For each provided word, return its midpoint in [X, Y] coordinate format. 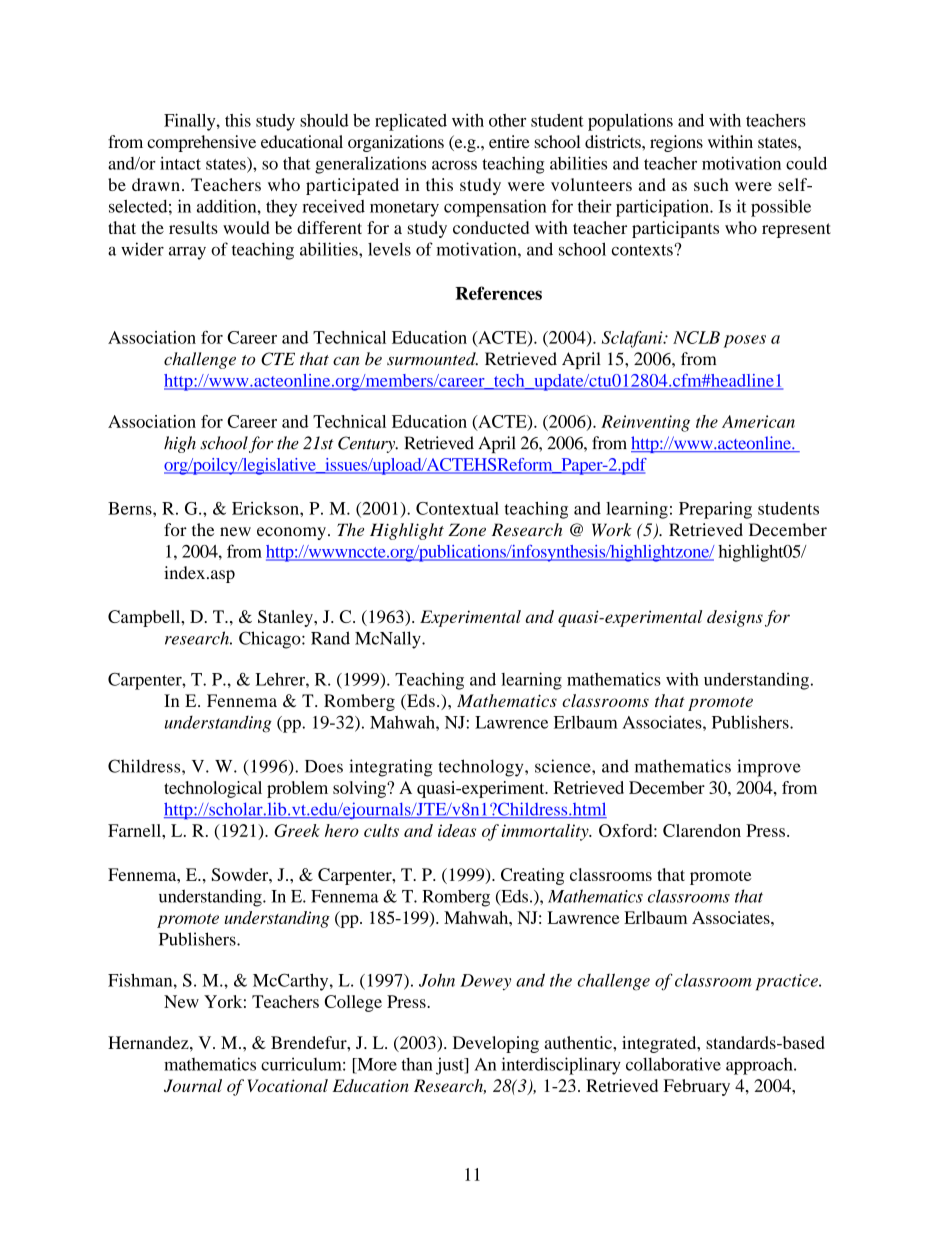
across [454, 165]
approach [760, 1066]
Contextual [457, 508]
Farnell [135, 830]
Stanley [286, 618]
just [451, 1066]
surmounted [432, 359]
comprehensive [201, 143]
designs [735, 618]
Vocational [287, 1085]
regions [676, 143]
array [187, 253]
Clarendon [702, 830]
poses [745, 341]
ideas [457, 830]
